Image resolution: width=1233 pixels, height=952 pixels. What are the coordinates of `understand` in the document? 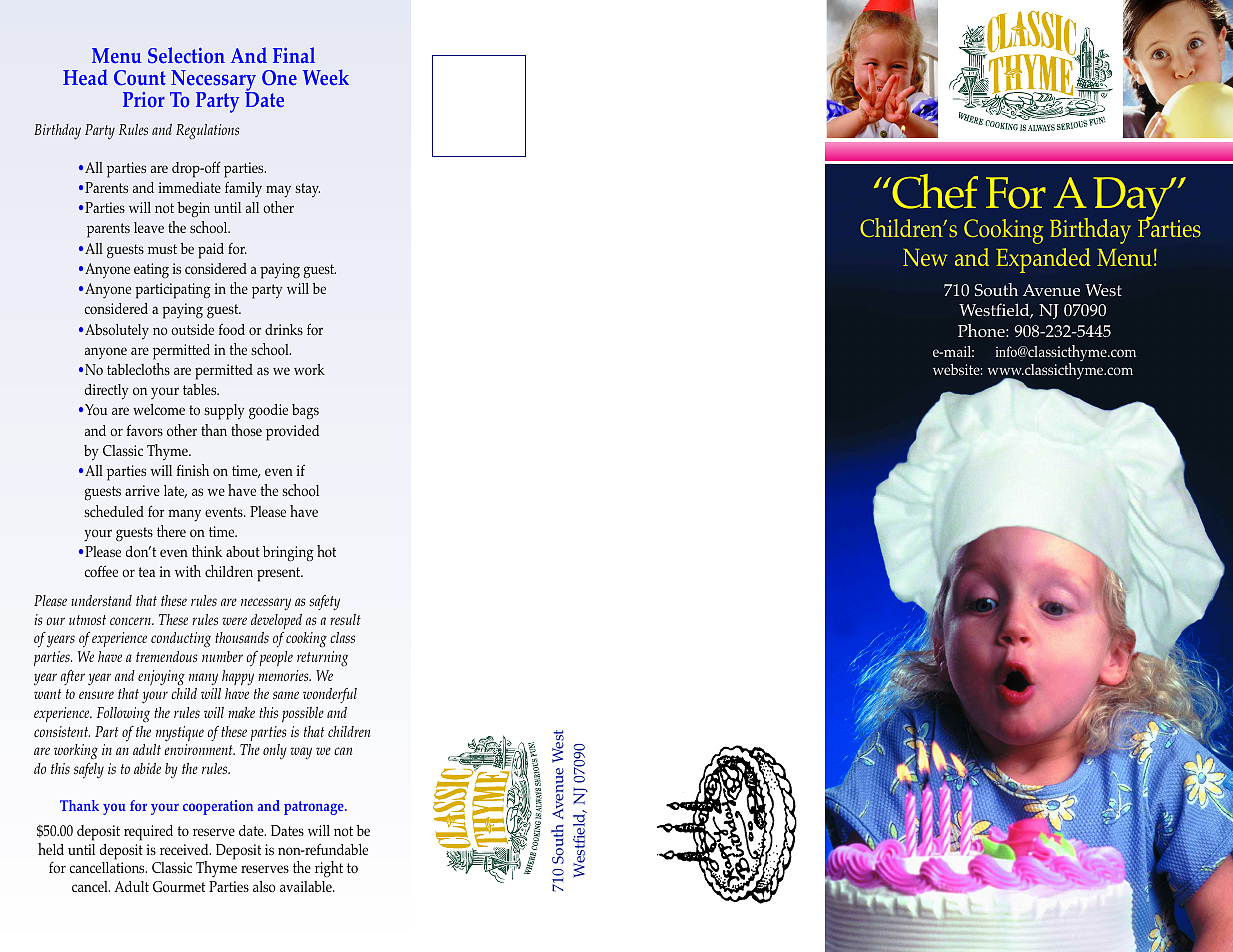 It's located at (101, 600).
